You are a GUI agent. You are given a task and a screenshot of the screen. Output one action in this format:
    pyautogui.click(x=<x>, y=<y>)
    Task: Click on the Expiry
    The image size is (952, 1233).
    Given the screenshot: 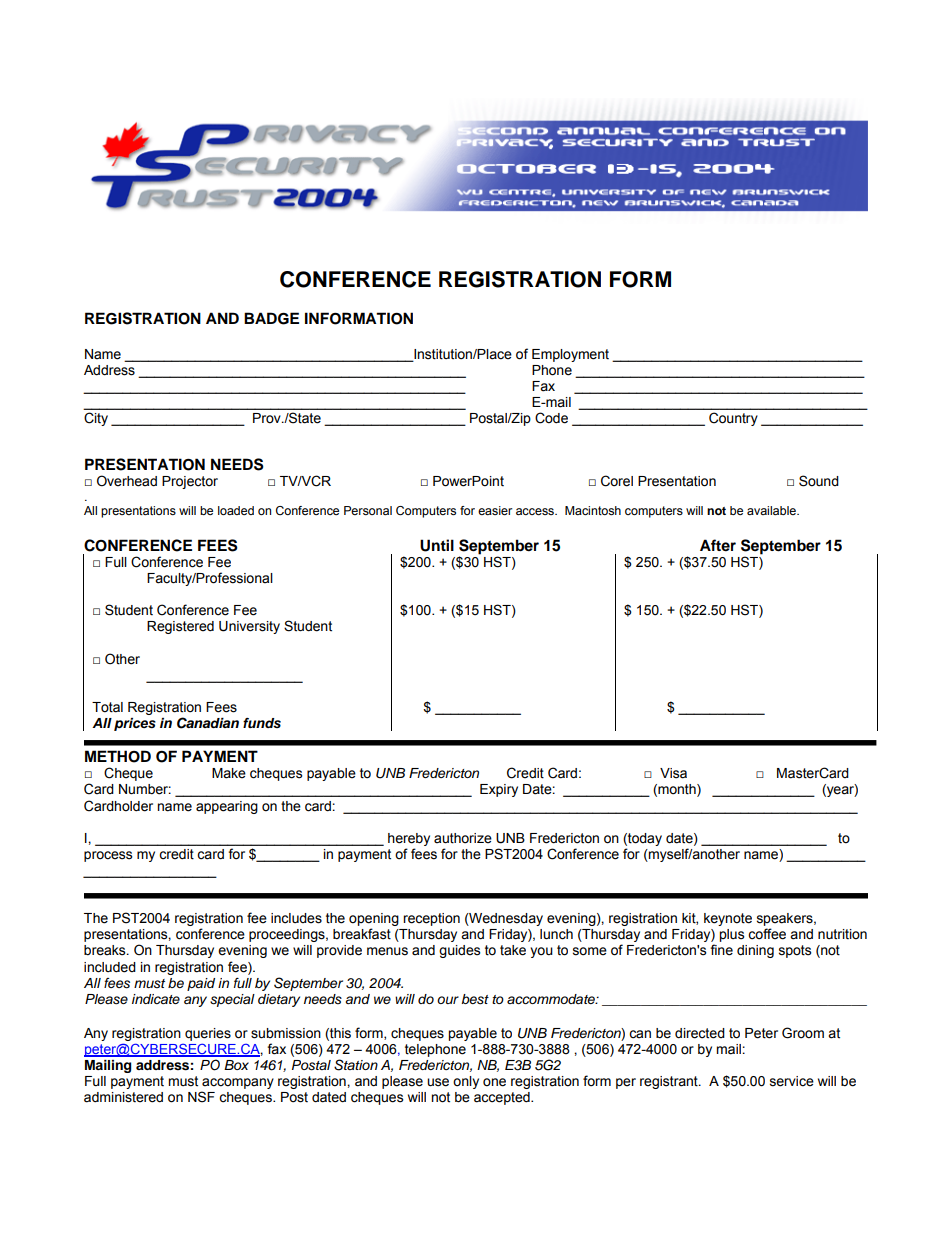 What is the action you would take?
    pyautogui.click(x=499, y=790)
